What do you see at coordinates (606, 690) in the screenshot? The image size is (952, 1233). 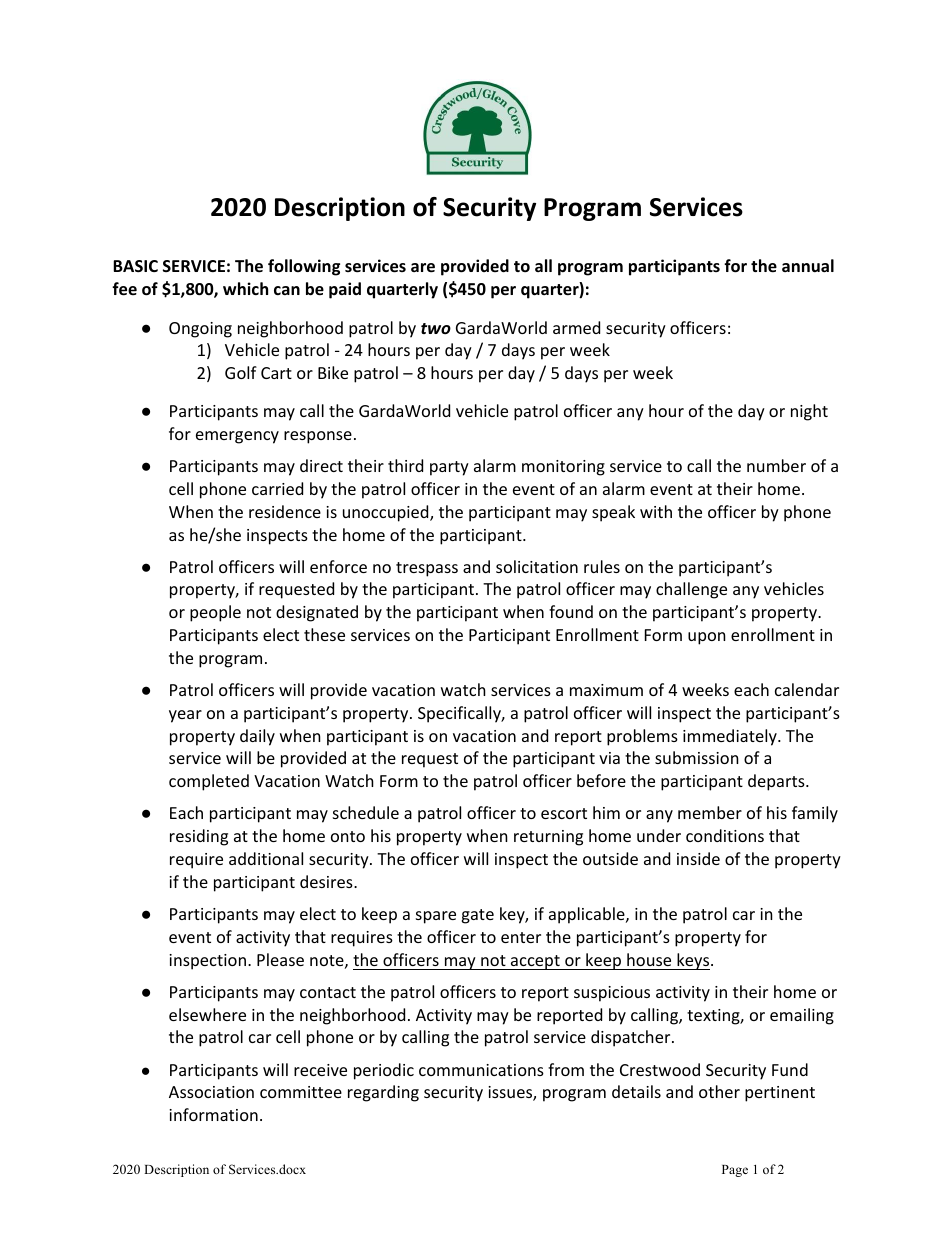 I see `maximum` at bounding box center [606, 690].
